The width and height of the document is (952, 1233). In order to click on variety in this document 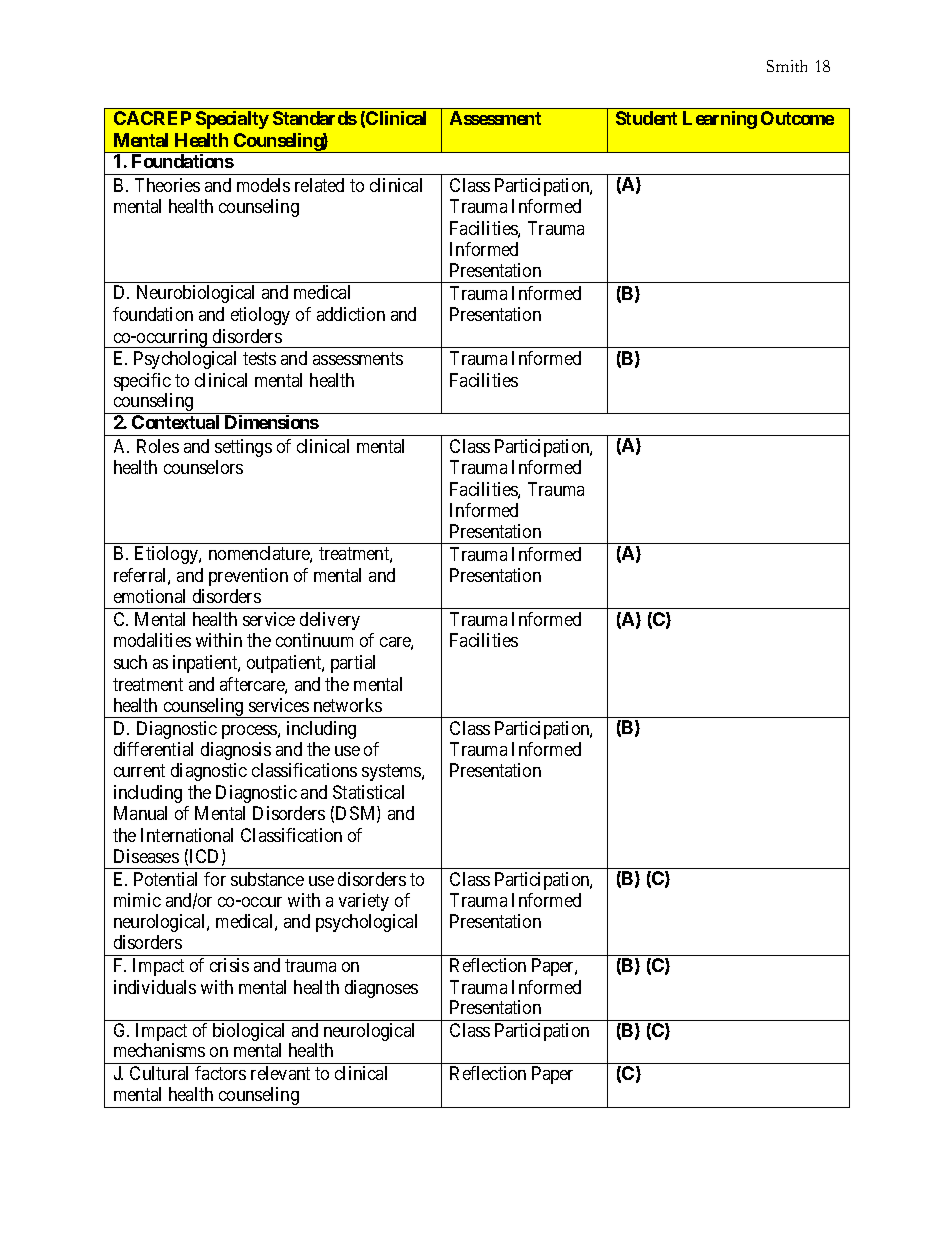, I will do `click(364, 902)`.
